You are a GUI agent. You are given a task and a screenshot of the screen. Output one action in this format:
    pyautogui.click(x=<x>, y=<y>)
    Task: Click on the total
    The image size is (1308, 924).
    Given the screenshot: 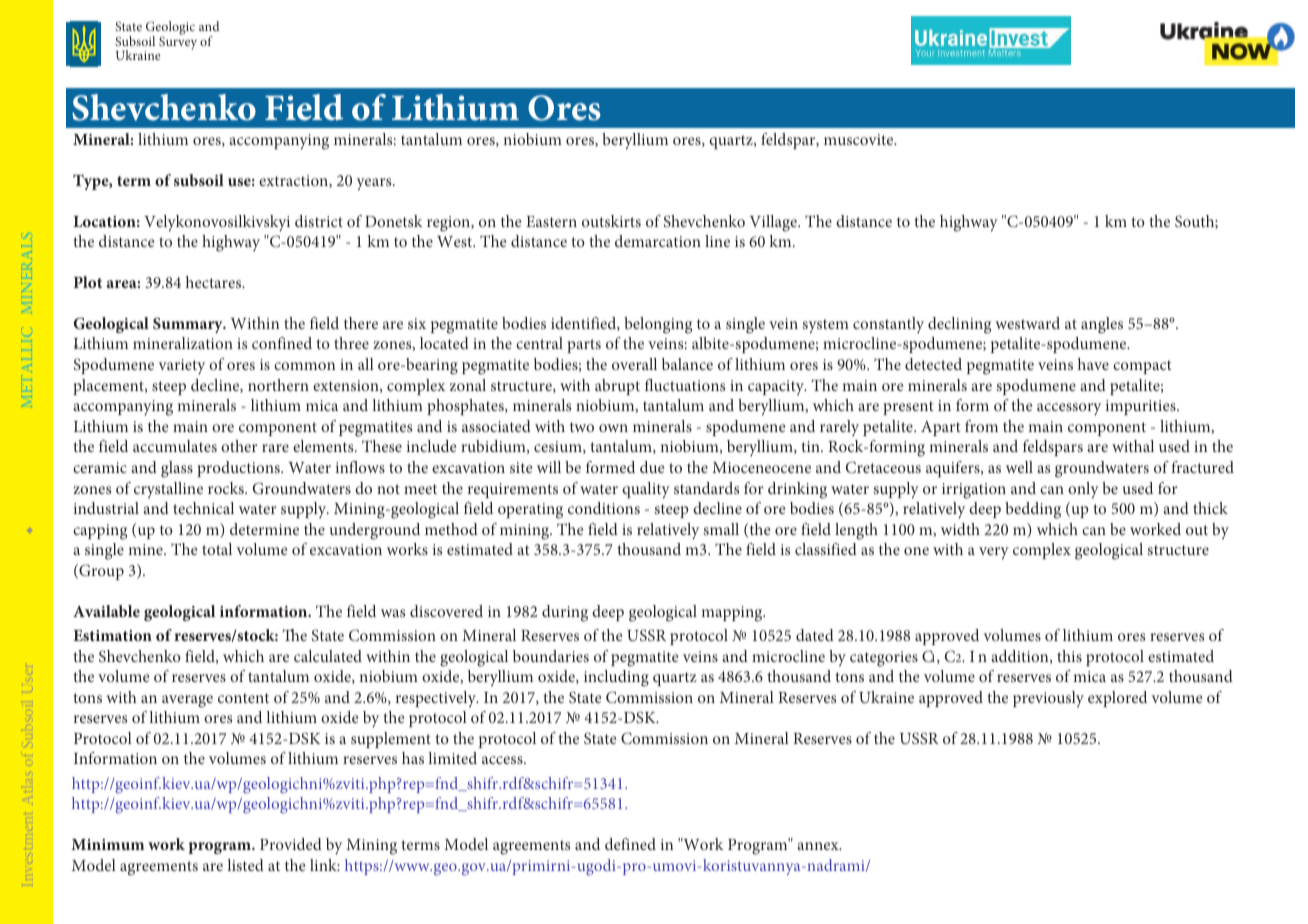 What is the action you would take?
    pyautogui.click(x=217, y=549)
